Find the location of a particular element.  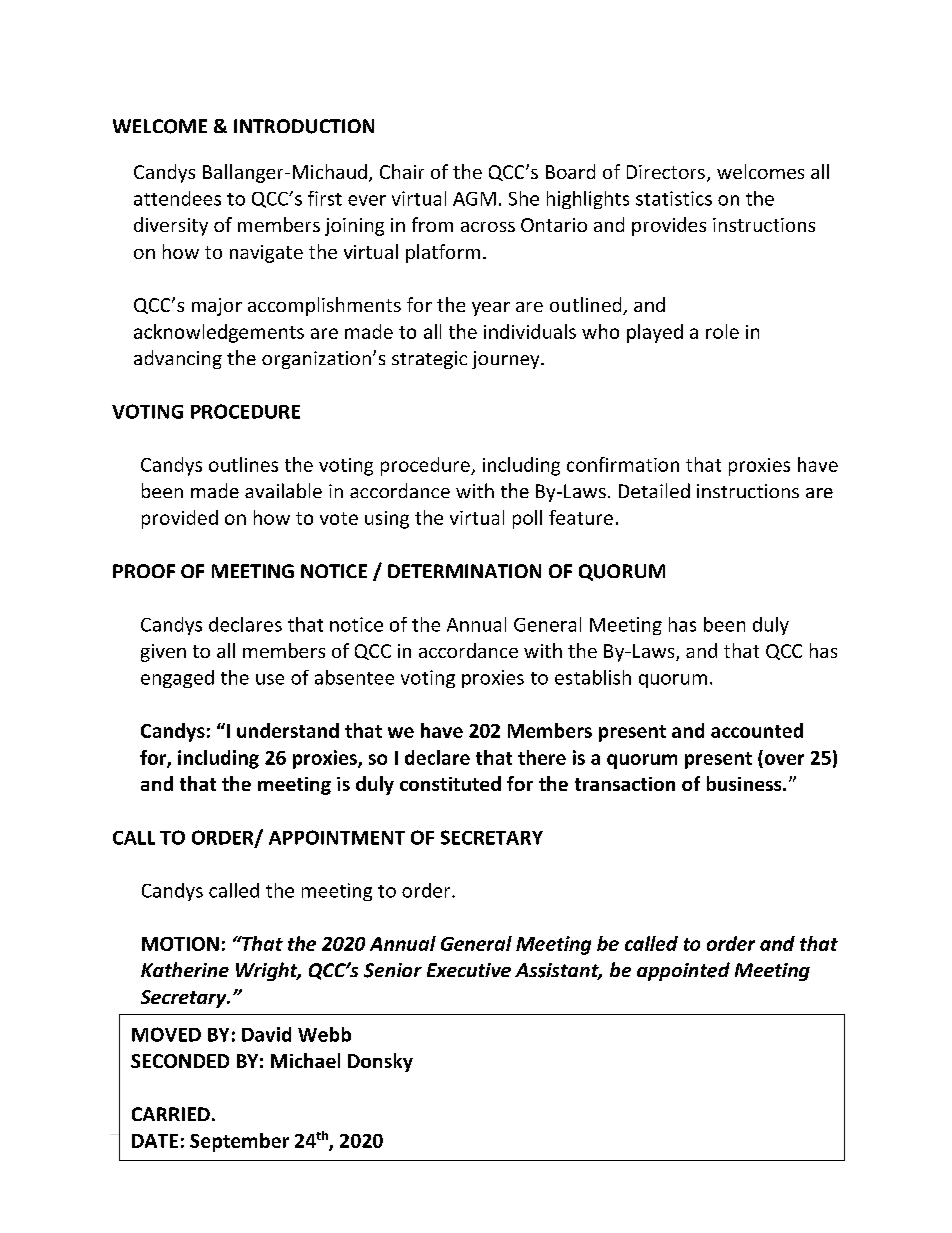

given is located at coordinates (163, 653).
